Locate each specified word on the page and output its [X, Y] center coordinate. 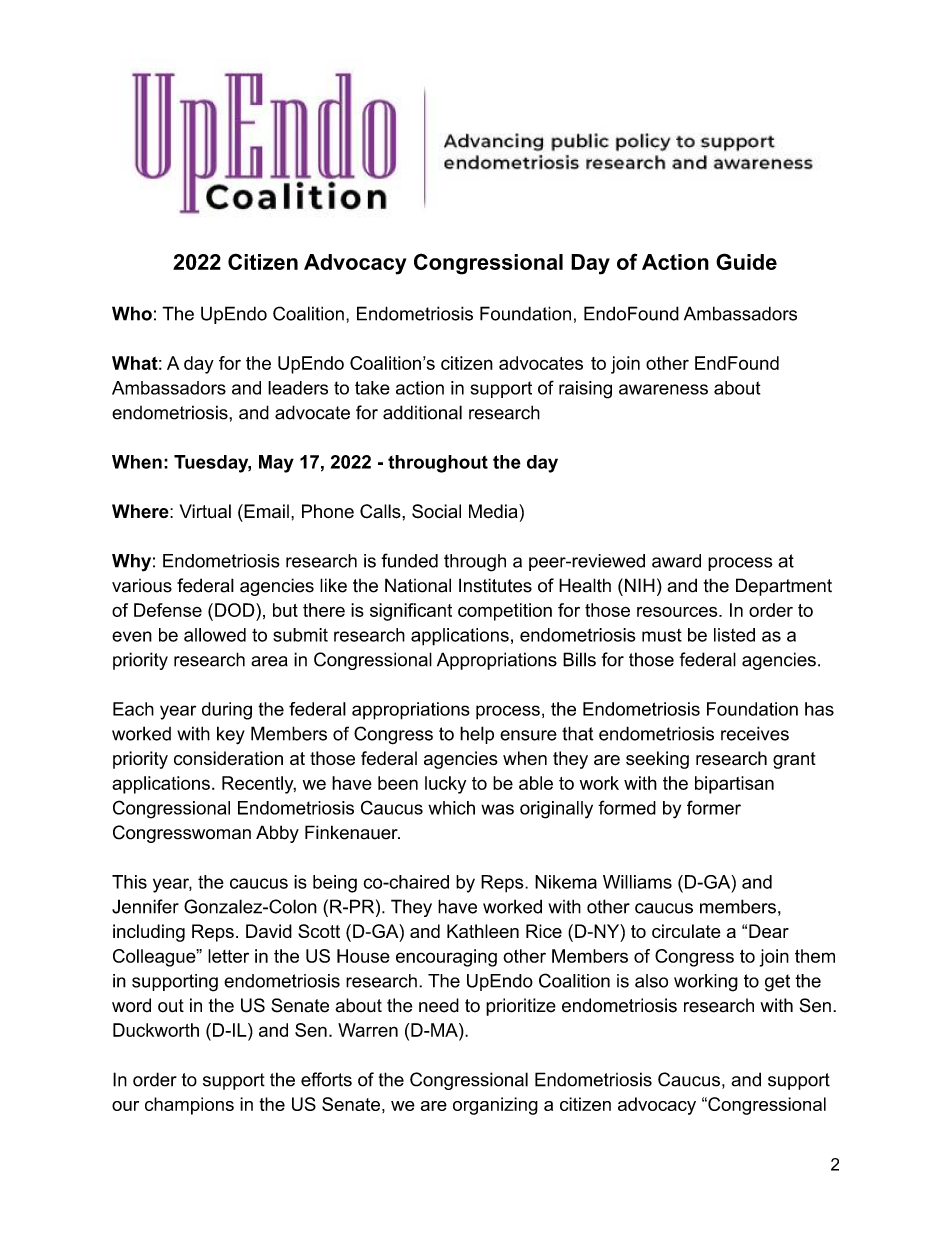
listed [734, 635]
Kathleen [483, 931]
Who [132, 313]
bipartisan [734, 785]
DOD [236, 610]
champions [189, 1106]
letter [228, 956]
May [276, 464]
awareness [663, 389]
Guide [746, 261]
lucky [445, 785]
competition [505, 612]
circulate [686, 931]
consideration [228, 758]
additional [422, 412]
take [372, 388]
